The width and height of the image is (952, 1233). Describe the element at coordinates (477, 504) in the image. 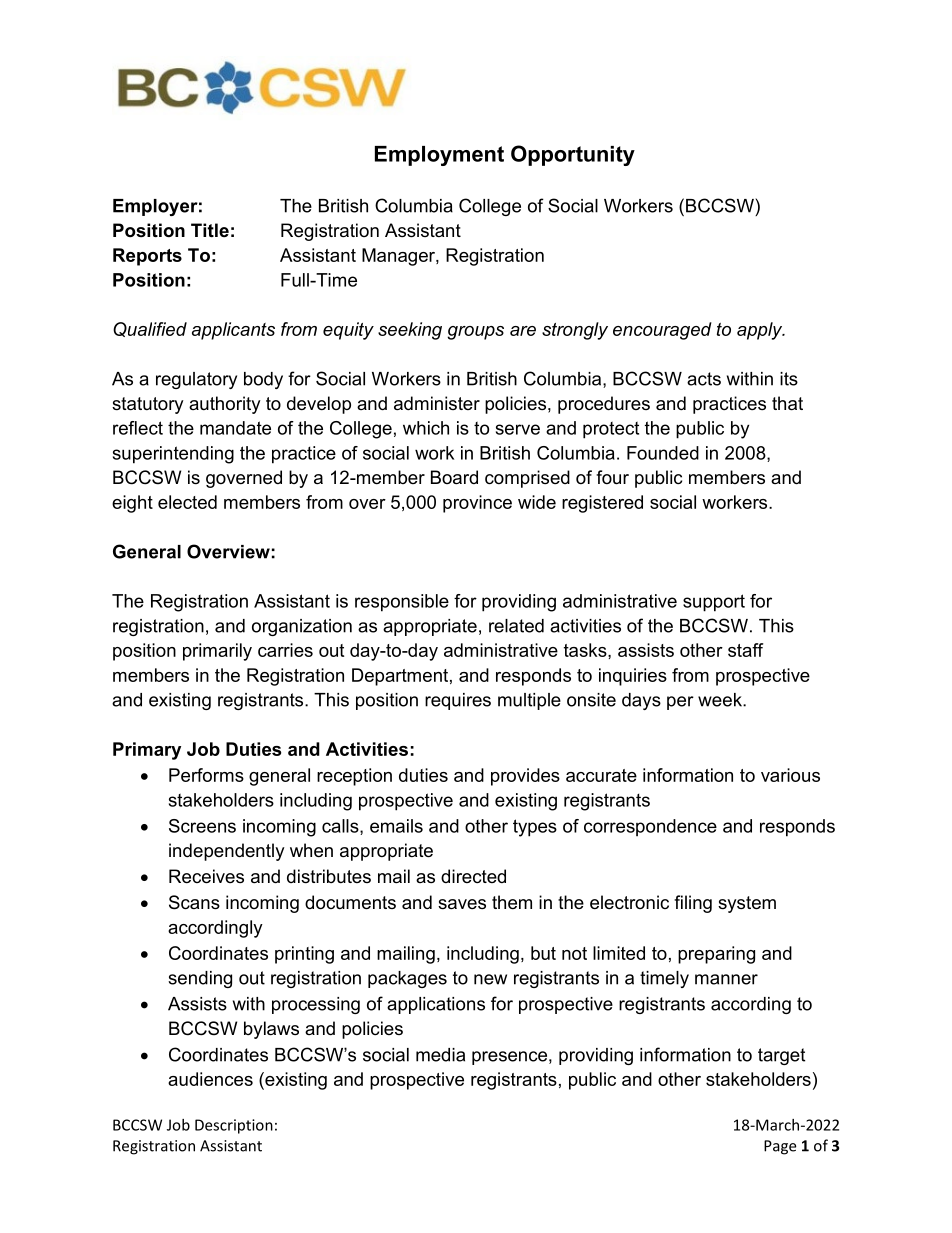

I see `province` at that location.
